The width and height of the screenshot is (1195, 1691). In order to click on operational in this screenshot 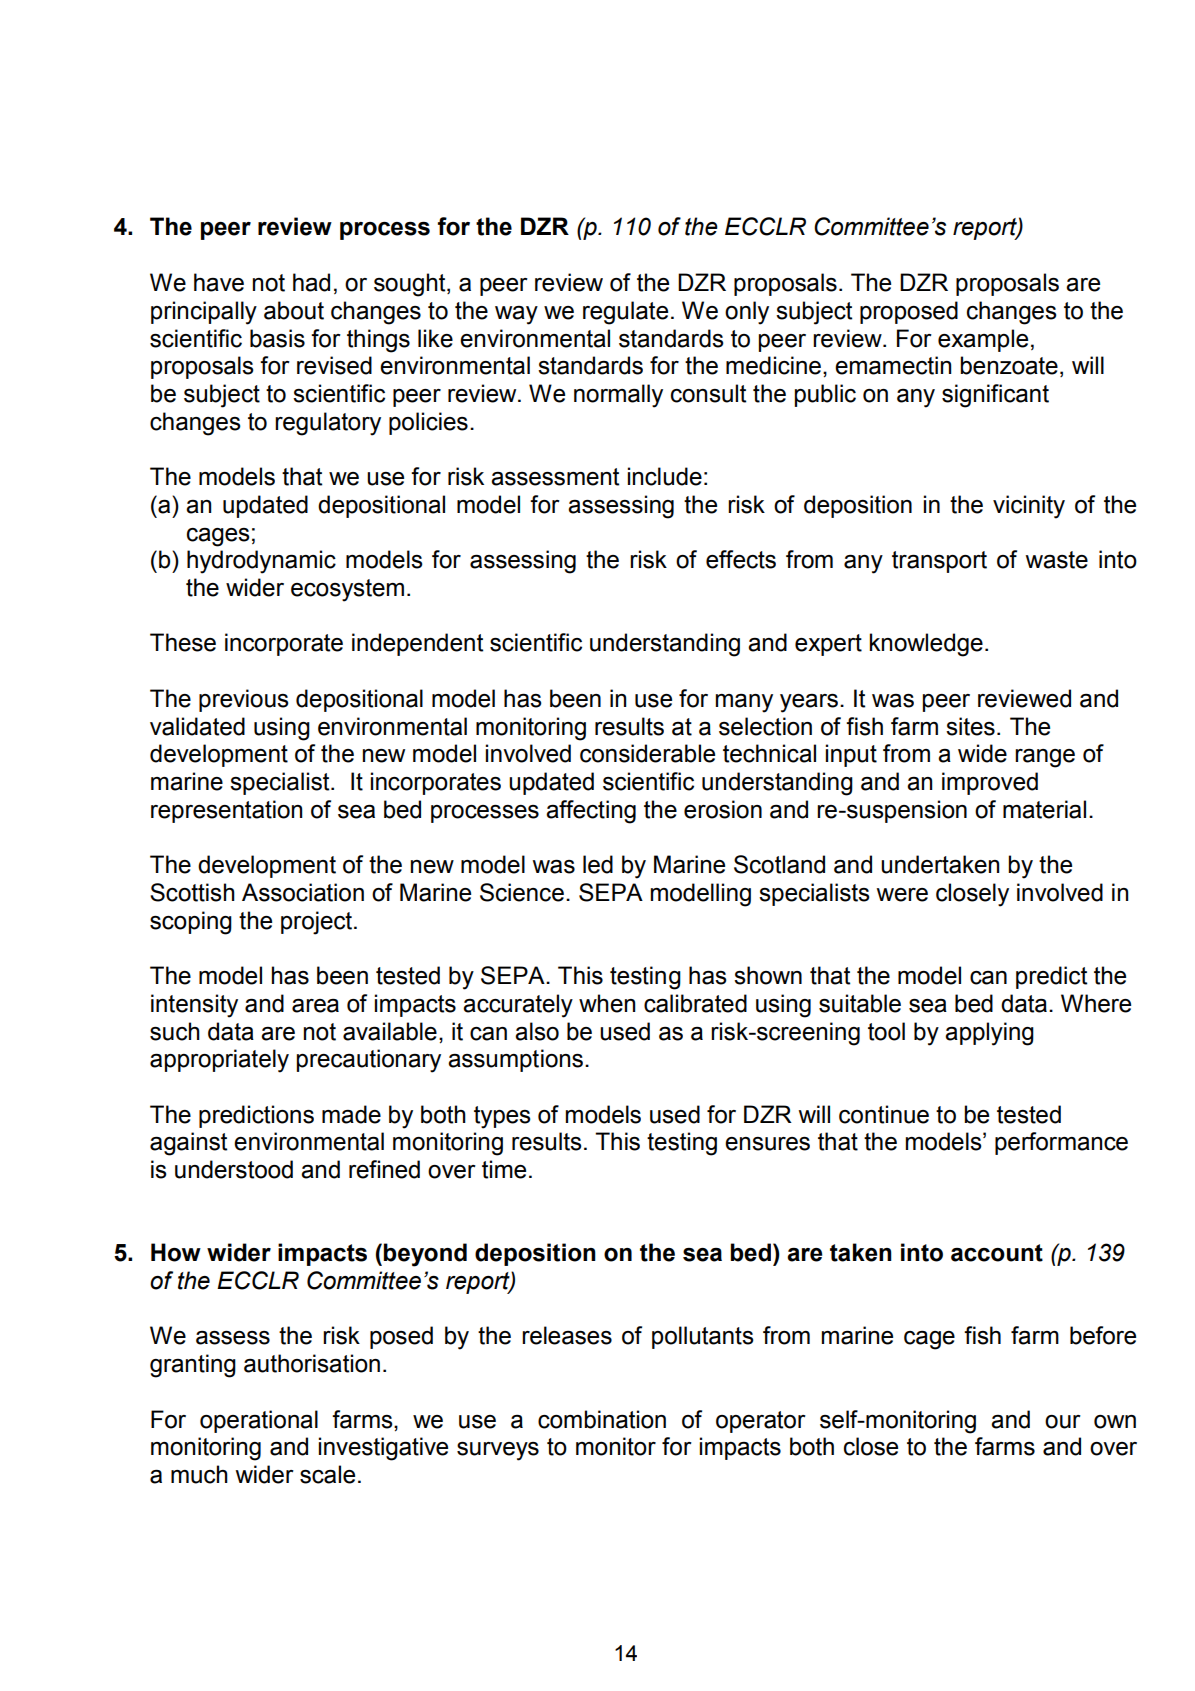, I will do `click(259, 1421)`.
